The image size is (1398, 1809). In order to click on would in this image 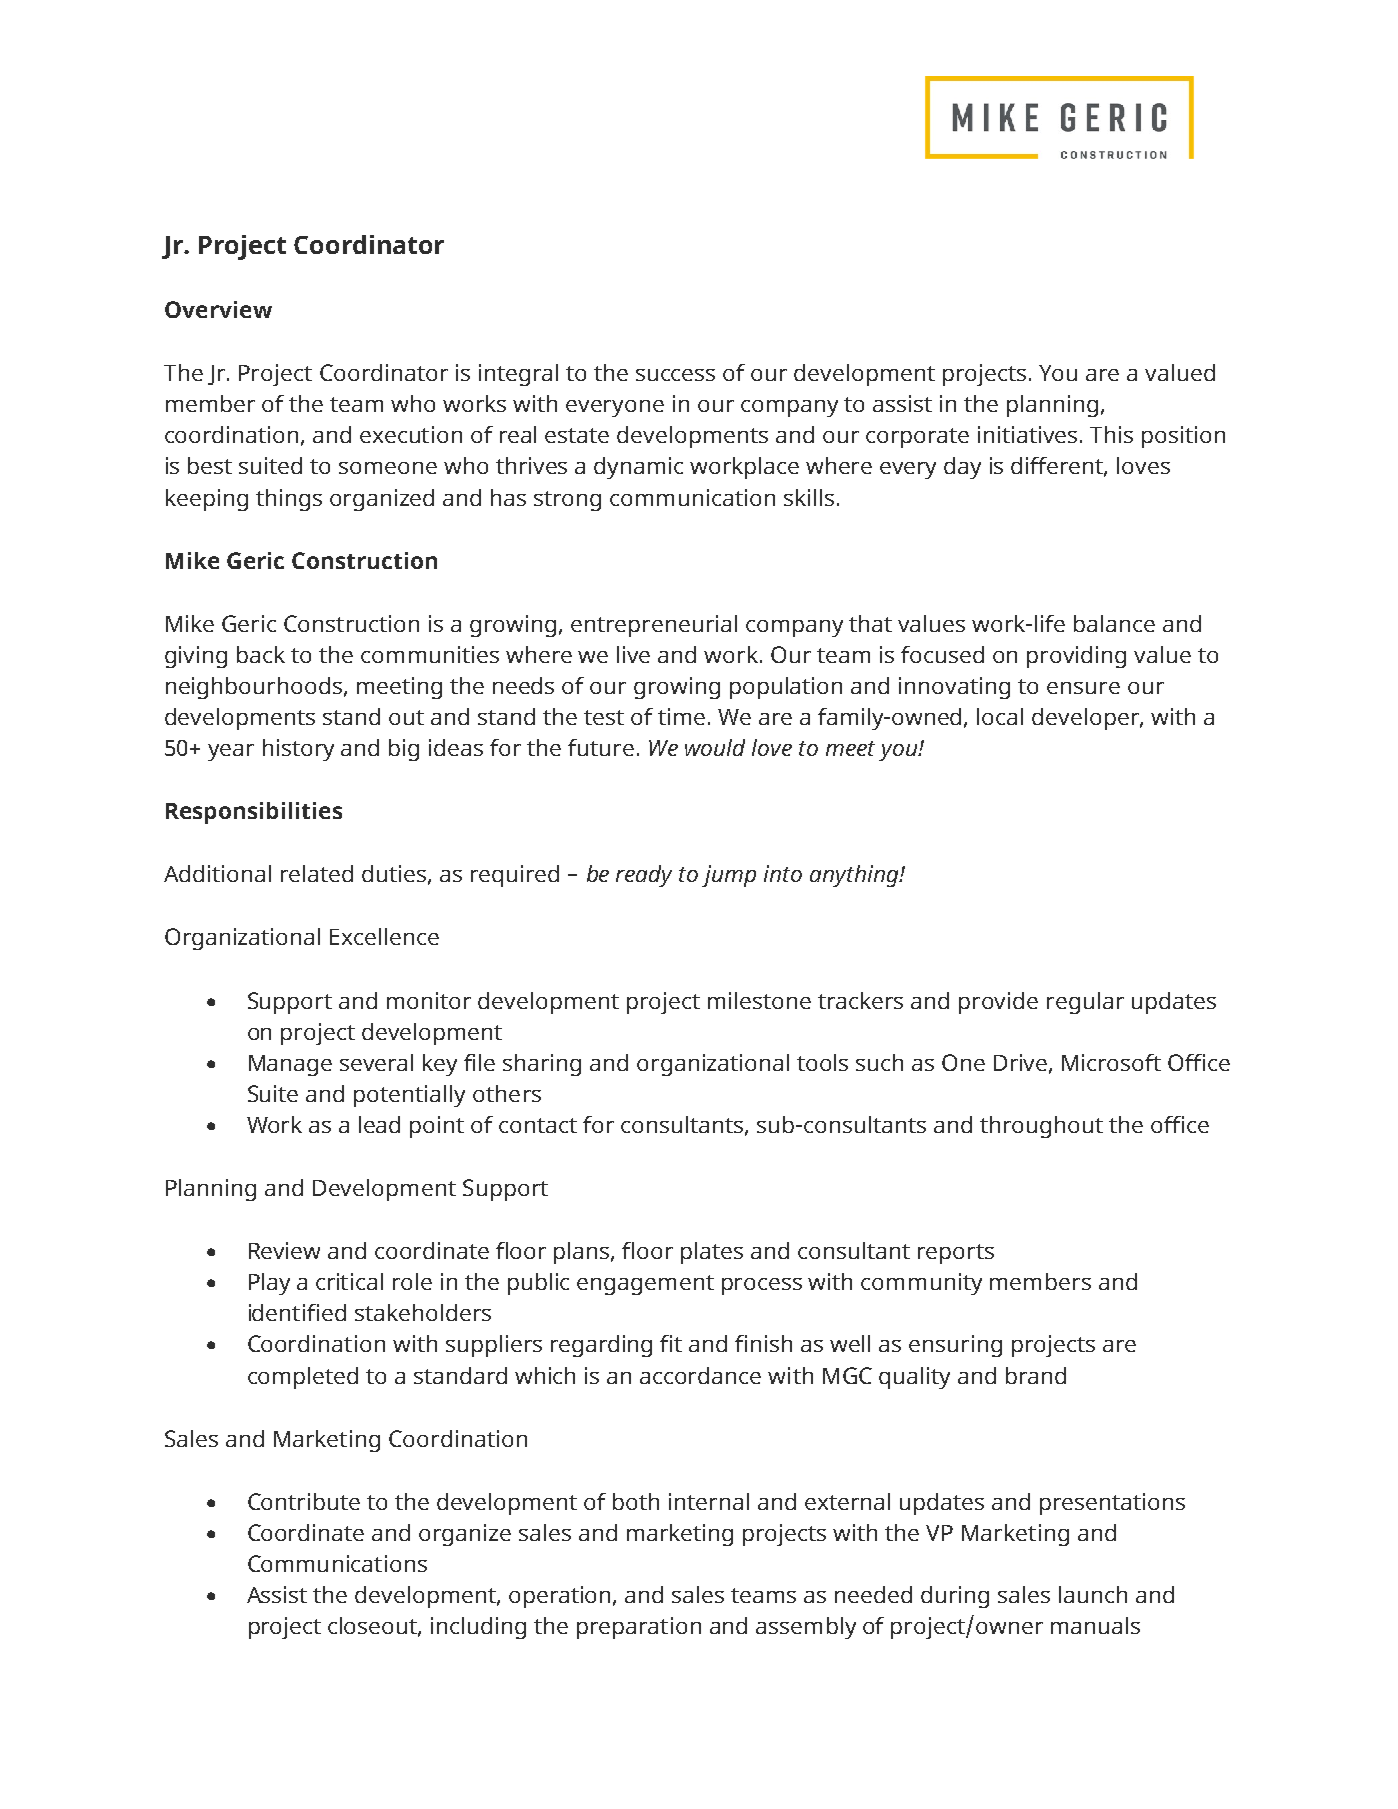, I will do `click(715, 747)`.
